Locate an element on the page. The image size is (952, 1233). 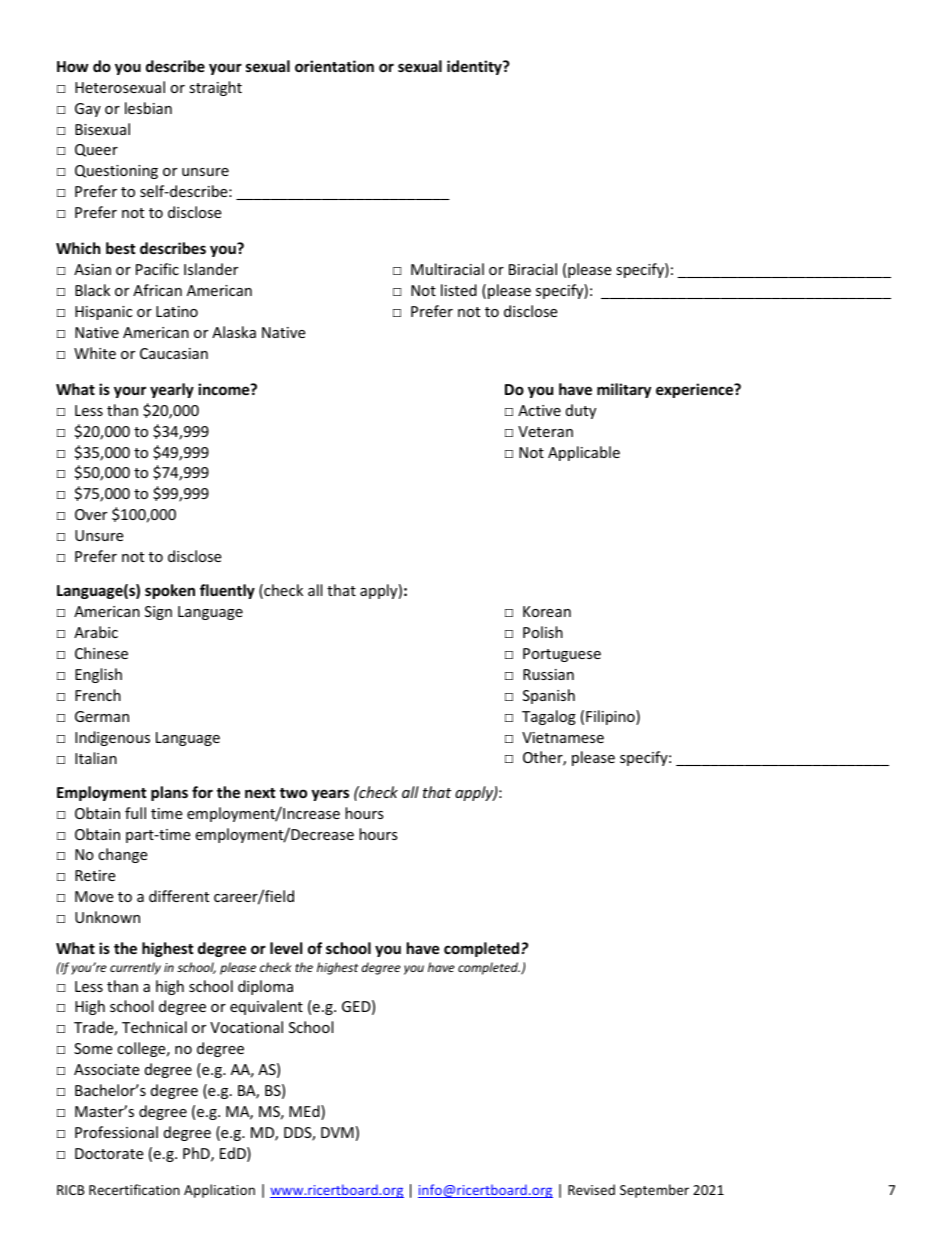
full is located at coordinates (135, 813).
